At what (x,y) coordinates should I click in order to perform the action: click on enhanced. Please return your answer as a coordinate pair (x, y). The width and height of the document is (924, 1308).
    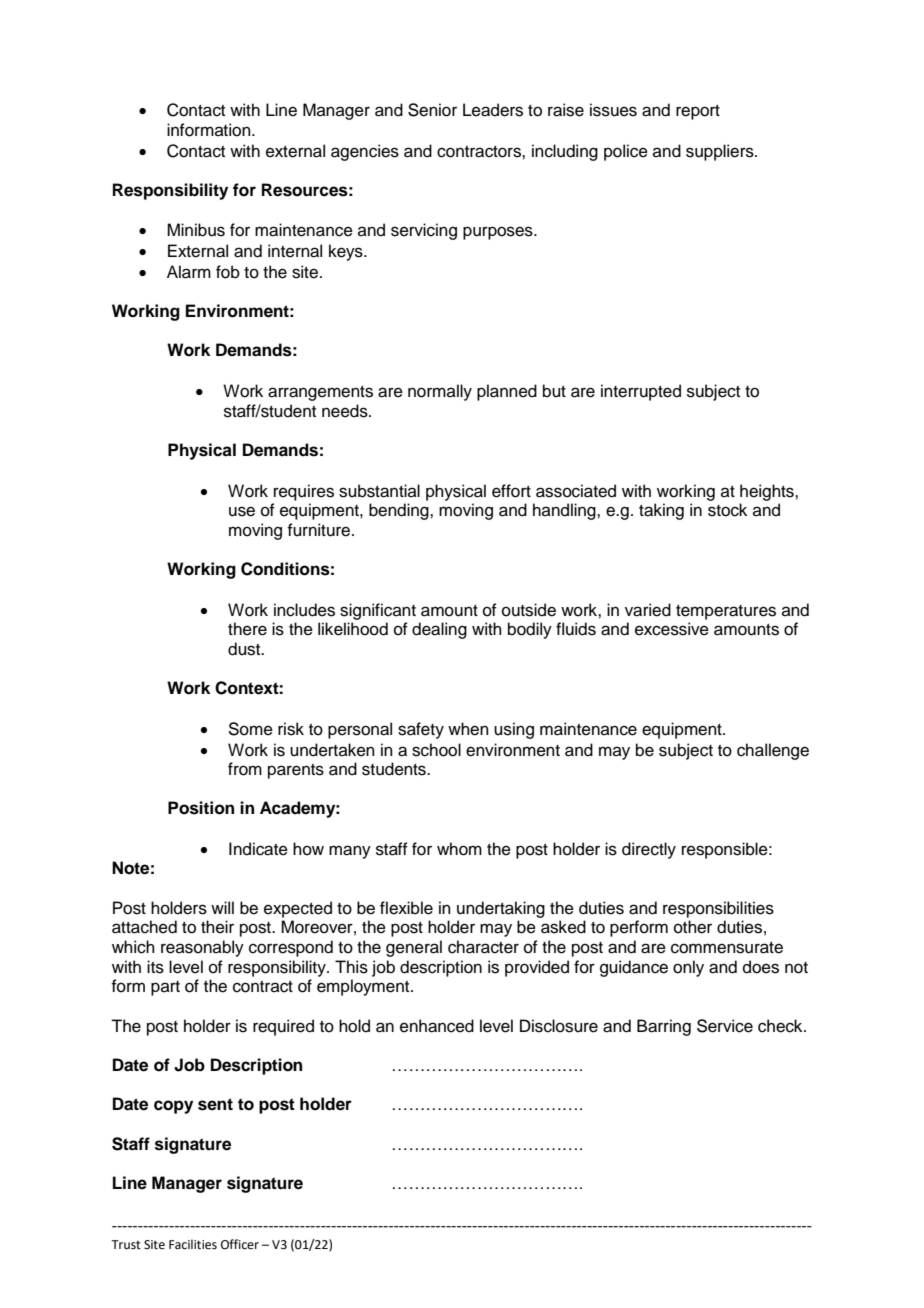
    Looking at the image, I should click on (437, 1026).
